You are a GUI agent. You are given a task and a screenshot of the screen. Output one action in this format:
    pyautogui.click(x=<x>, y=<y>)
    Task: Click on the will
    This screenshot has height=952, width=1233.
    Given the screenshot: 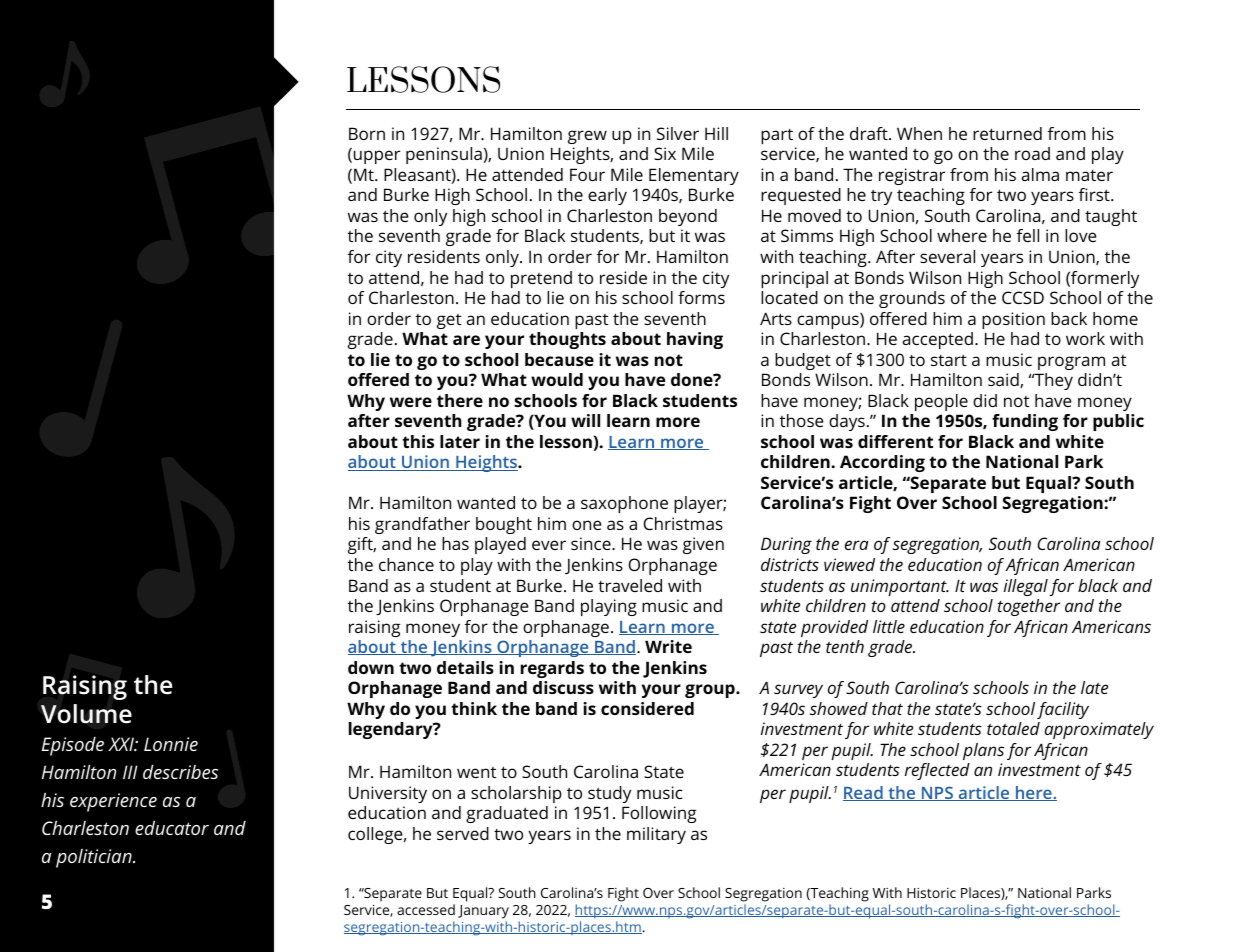 What is the action you would take?
    pyautogui.click(x=585, y=420)
